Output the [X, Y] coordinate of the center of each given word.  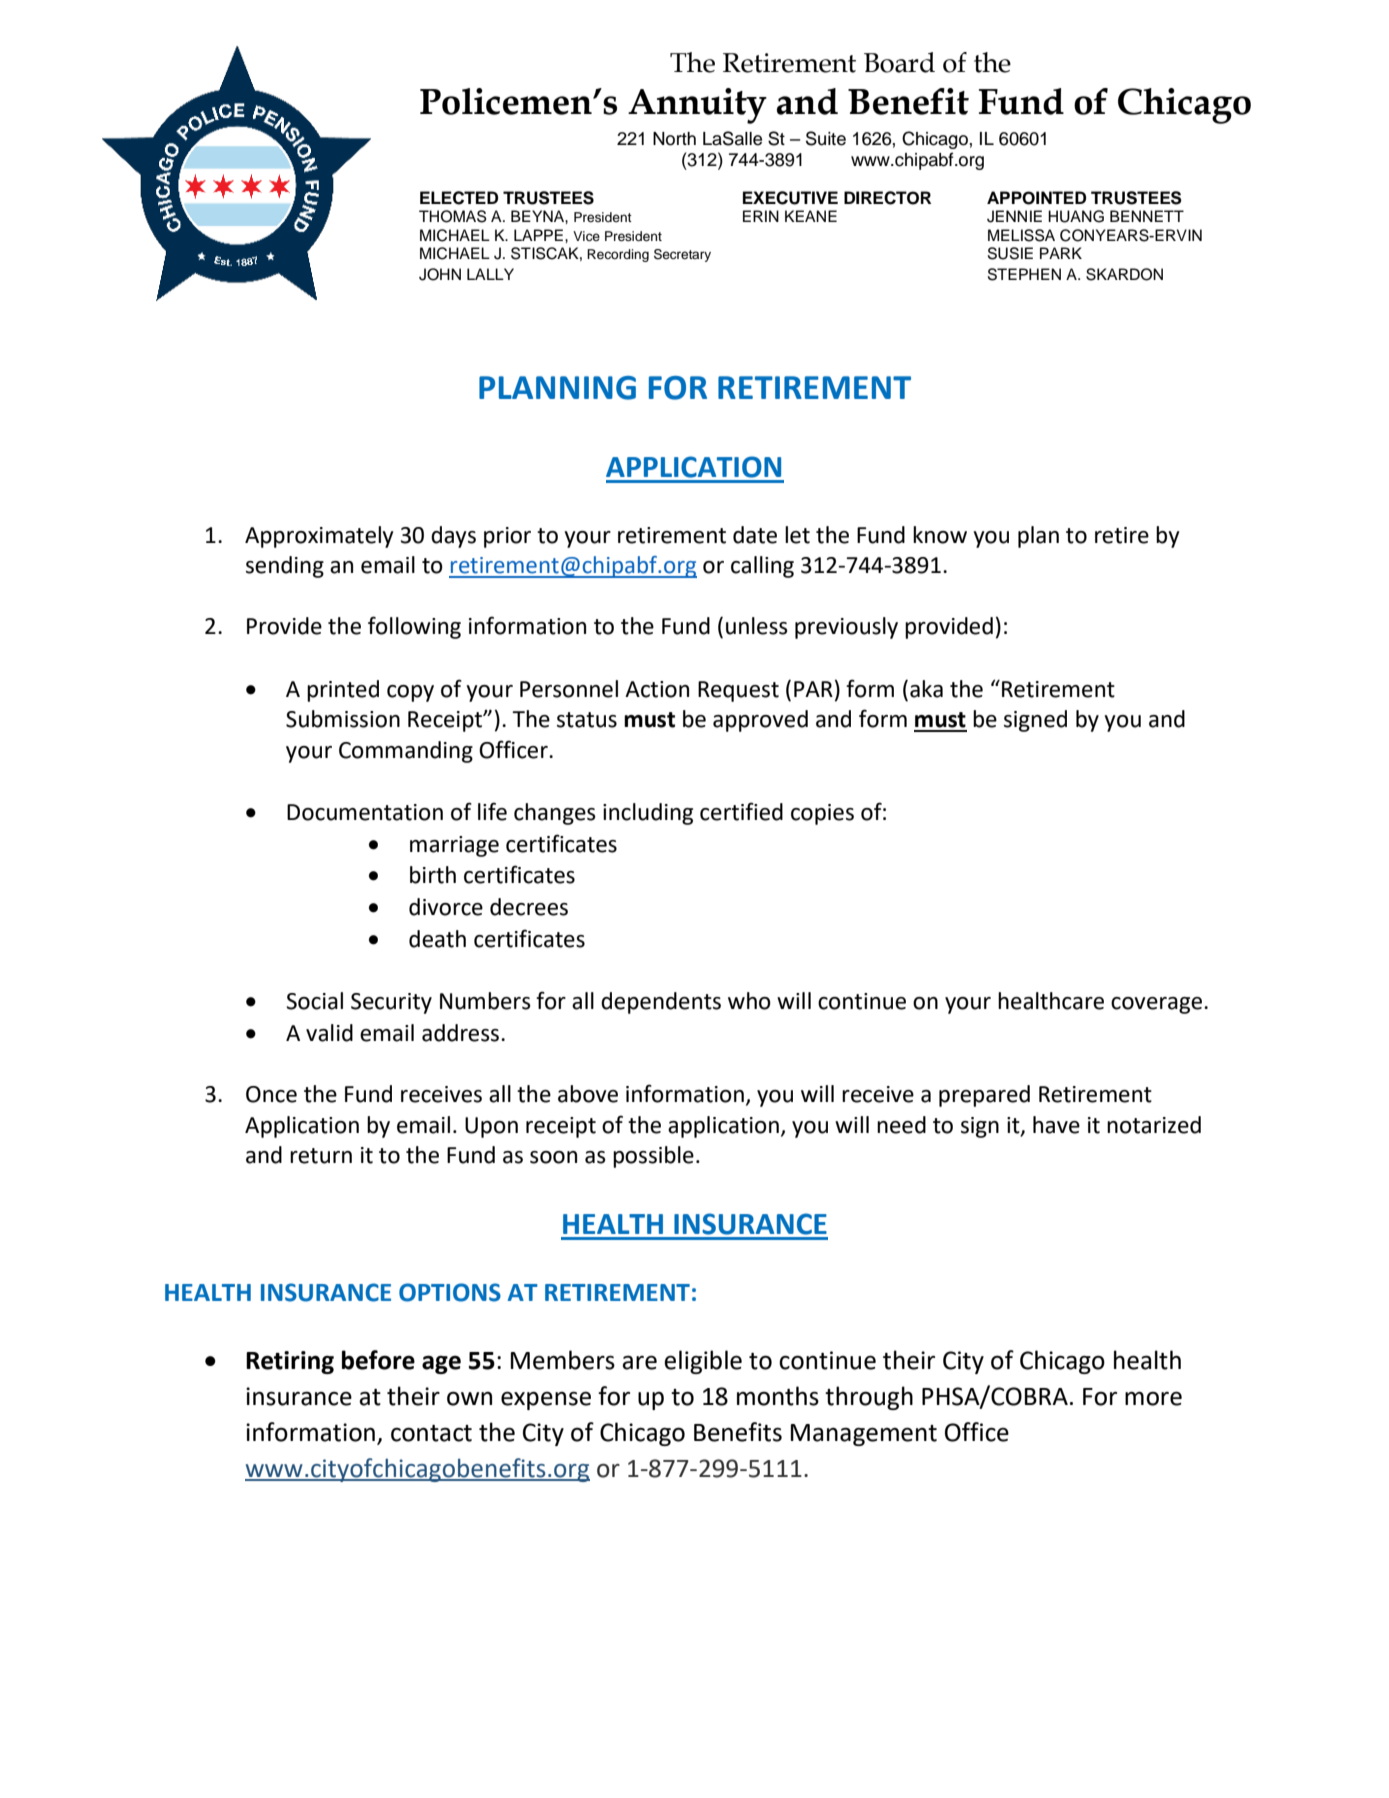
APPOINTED [1036, 198]
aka [926, 689]
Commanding [406, 752]
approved [760, 721]
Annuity [697, 106]
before [378, 1360]
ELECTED [459, 198]
